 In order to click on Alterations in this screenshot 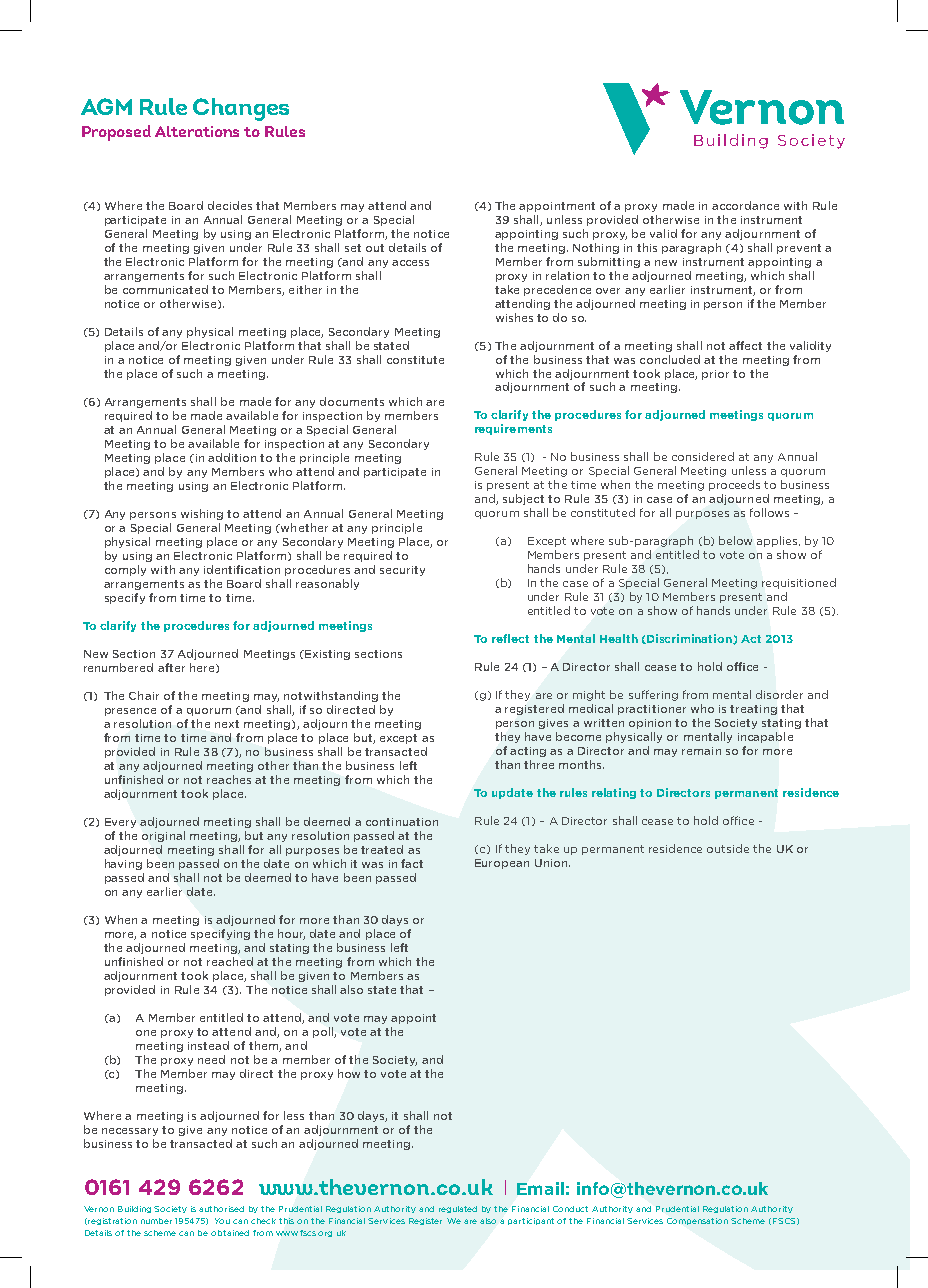, I will do `click(197, 131)`.
